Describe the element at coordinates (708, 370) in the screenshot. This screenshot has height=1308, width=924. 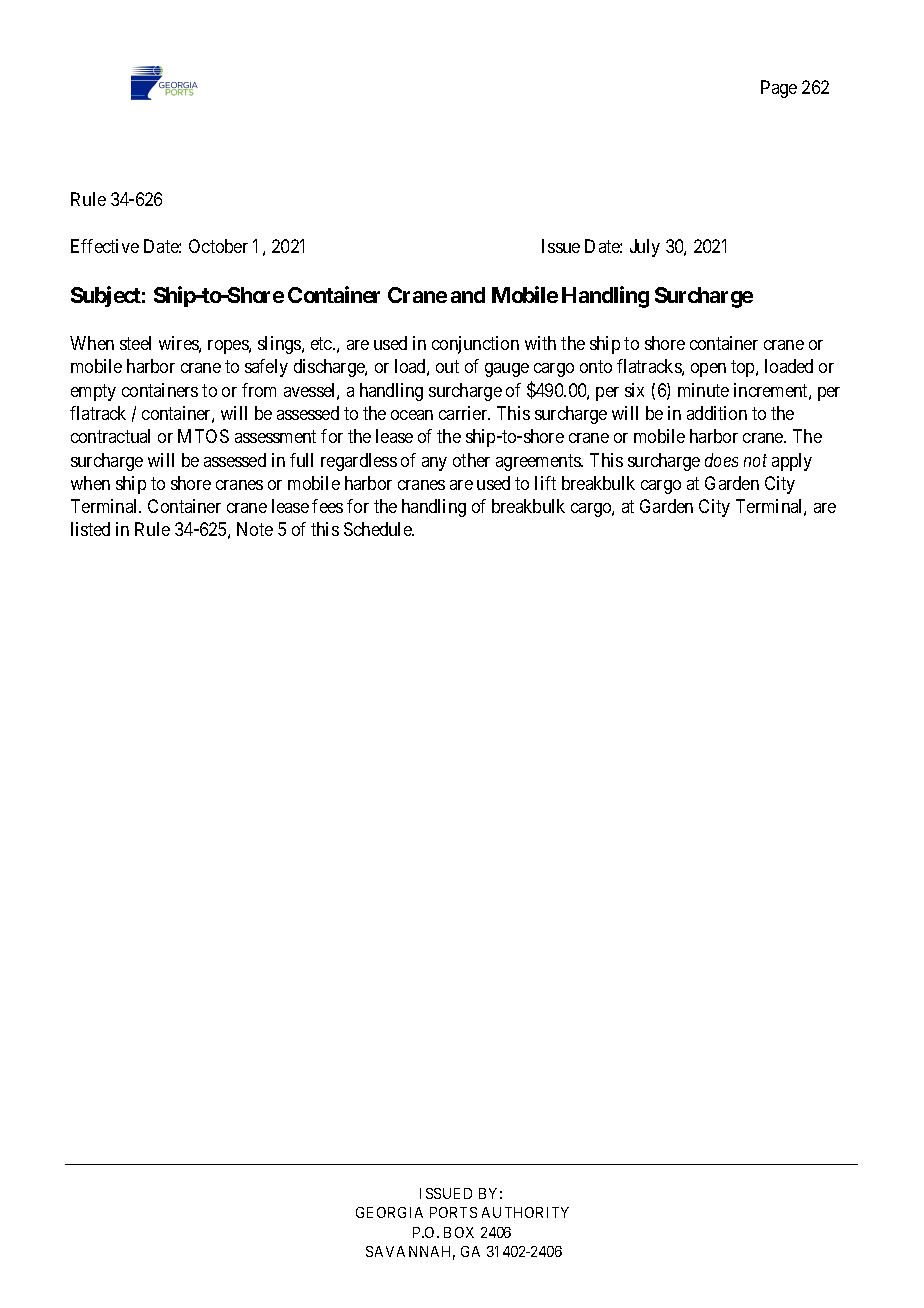
I see `open` at that location.
